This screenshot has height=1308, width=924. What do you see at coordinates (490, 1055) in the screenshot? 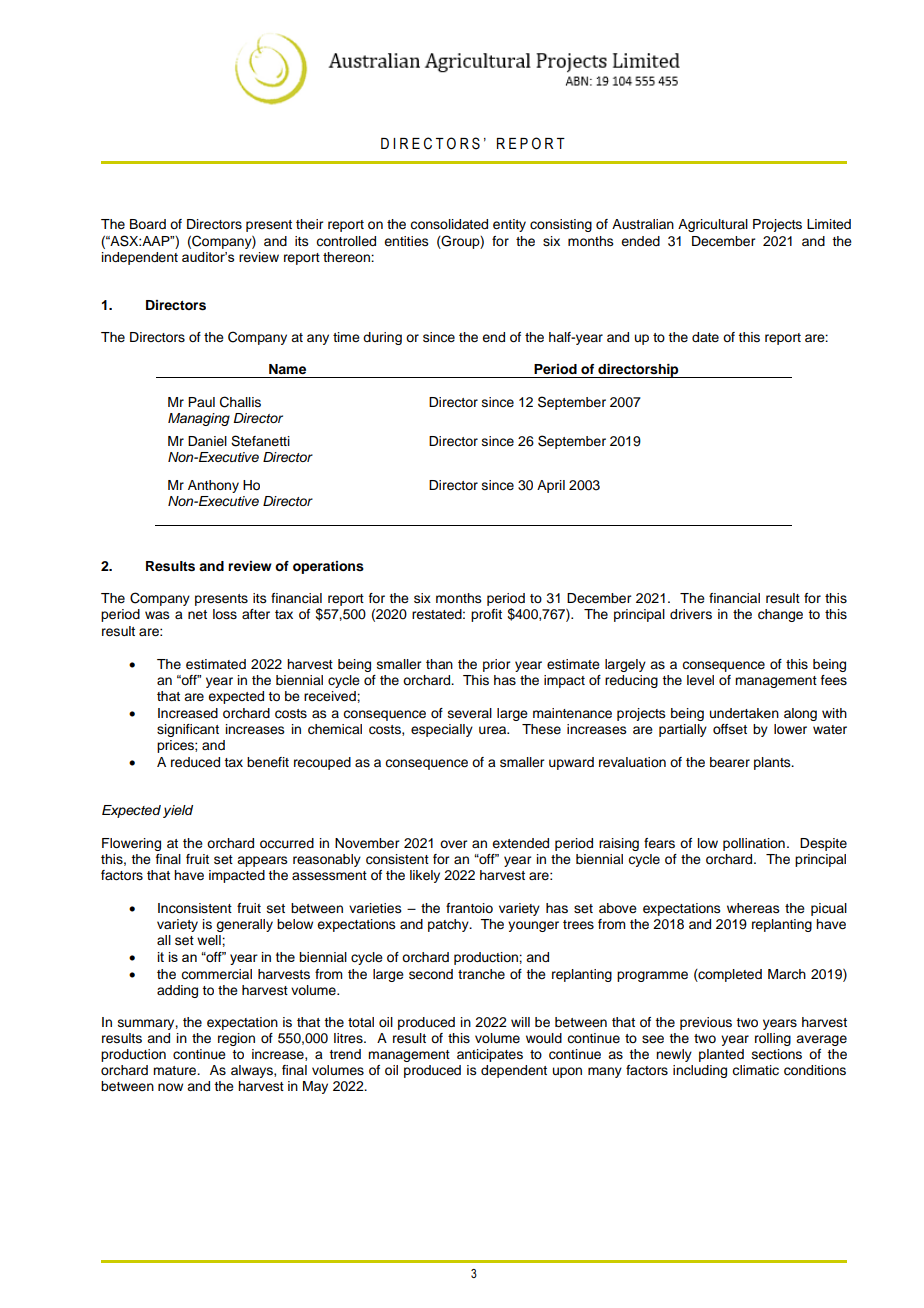
I see `anticipates` at bounding box center [490, 1055].
